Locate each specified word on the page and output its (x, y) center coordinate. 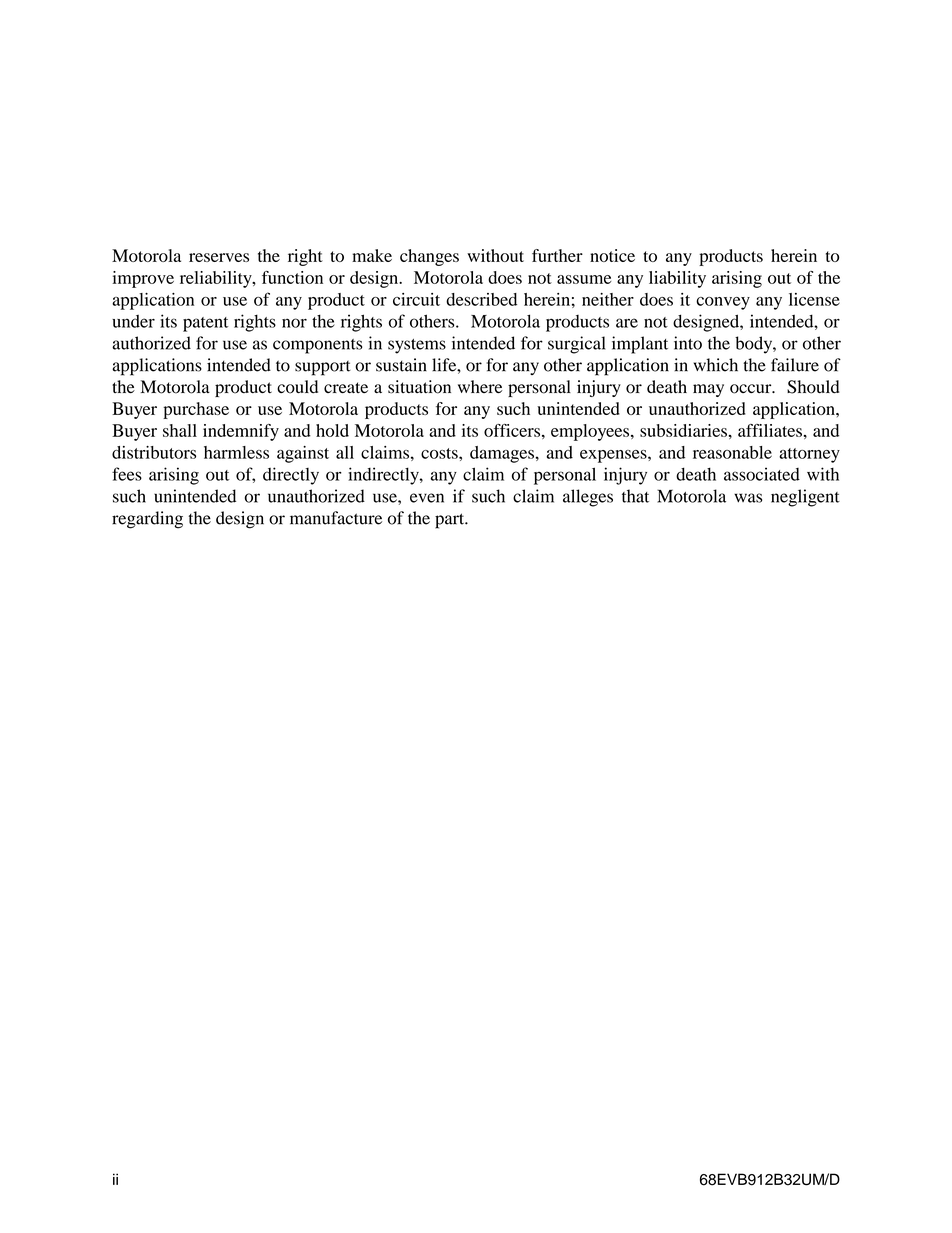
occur (752, 389)
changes (429, 257)
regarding (147, 520)
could (297, 387)
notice (612, 255)
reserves (219, 257)
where (480, 386)
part (451, 521)
